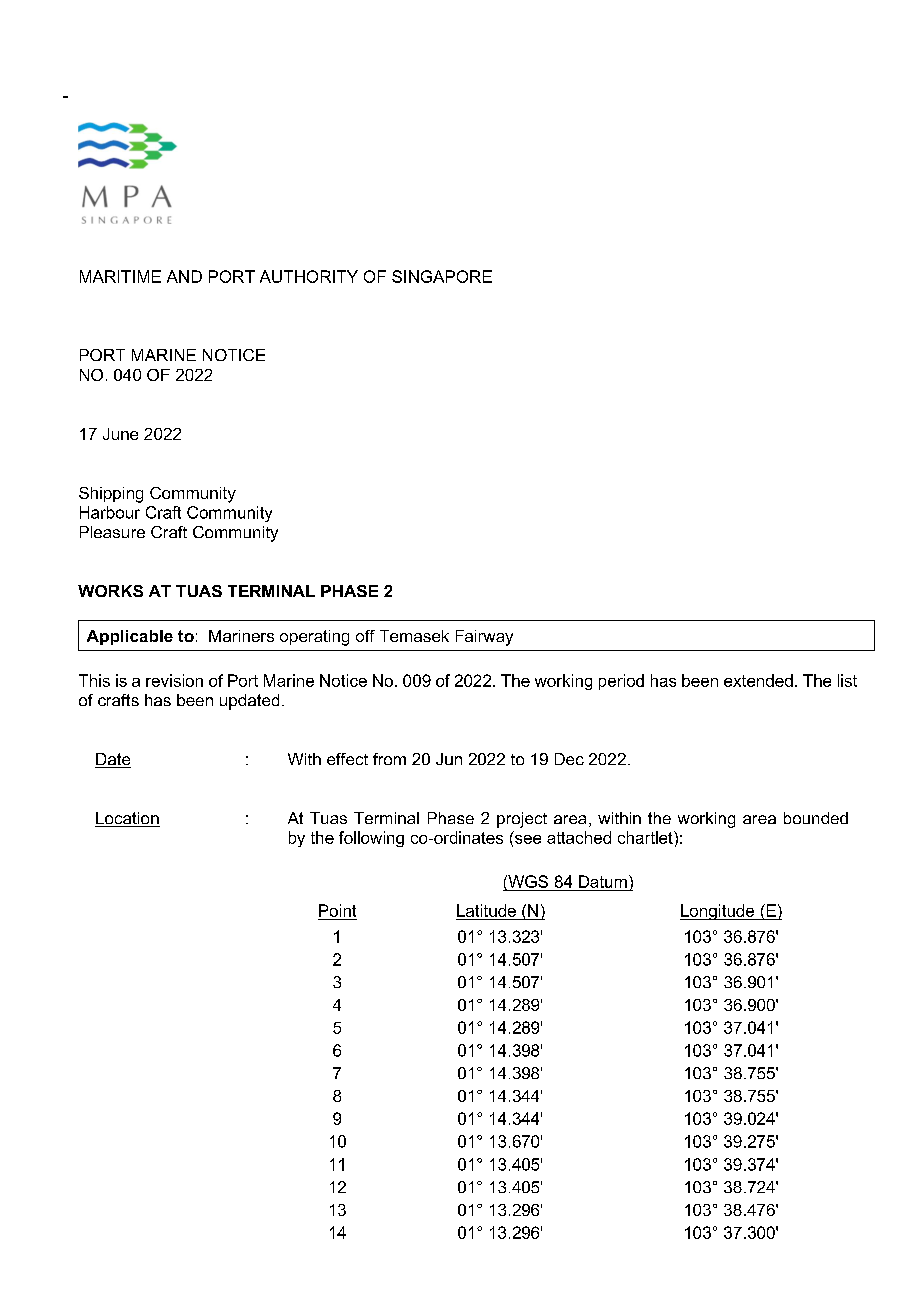 This page has width=924, height=1308. Describe the element at coordinates (414, 636) in the page. I see `Temasek` at that location.
